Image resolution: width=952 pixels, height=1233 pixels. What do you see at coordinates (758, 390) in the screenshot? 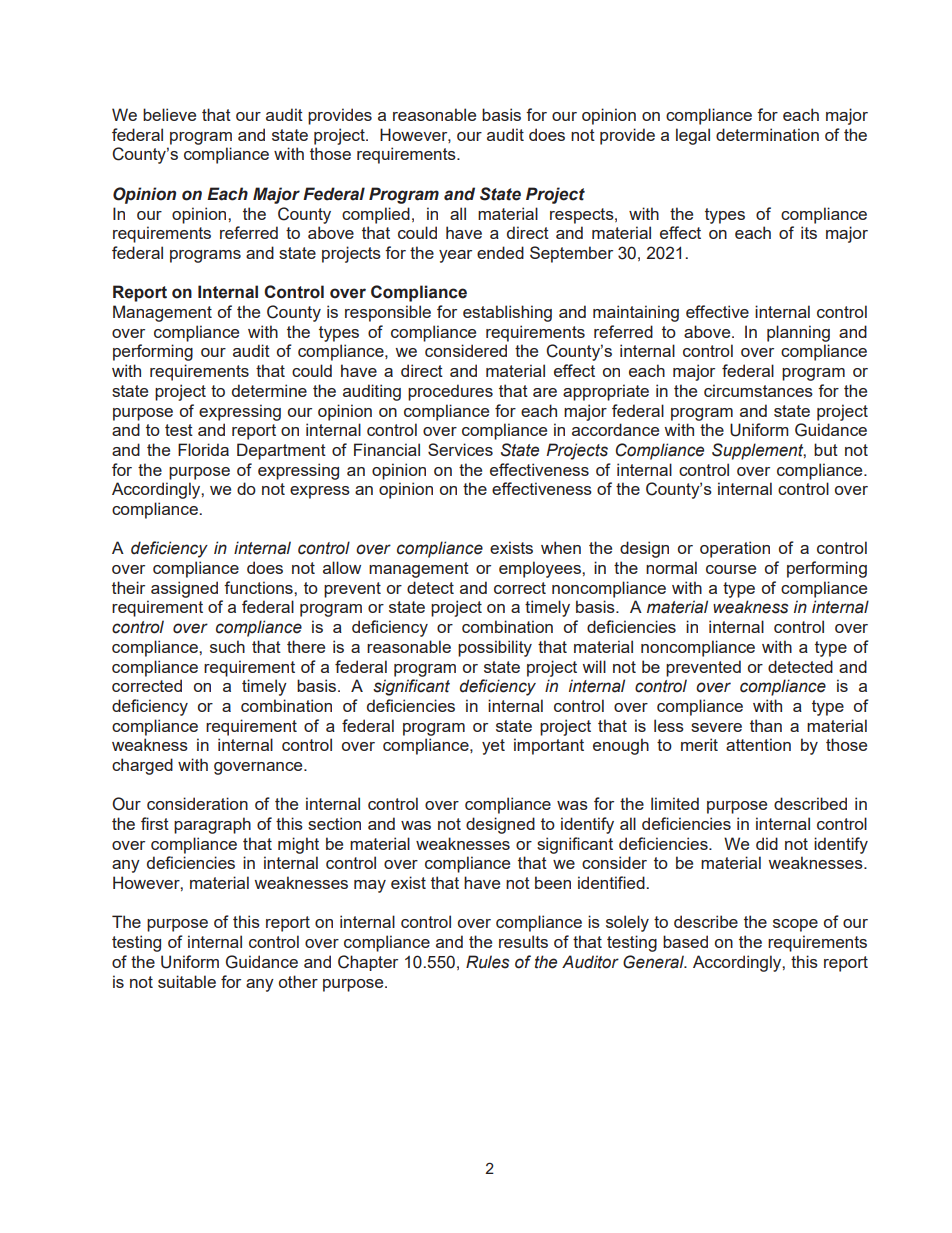
I see `circumstances` at bounding box center [758, 390].
